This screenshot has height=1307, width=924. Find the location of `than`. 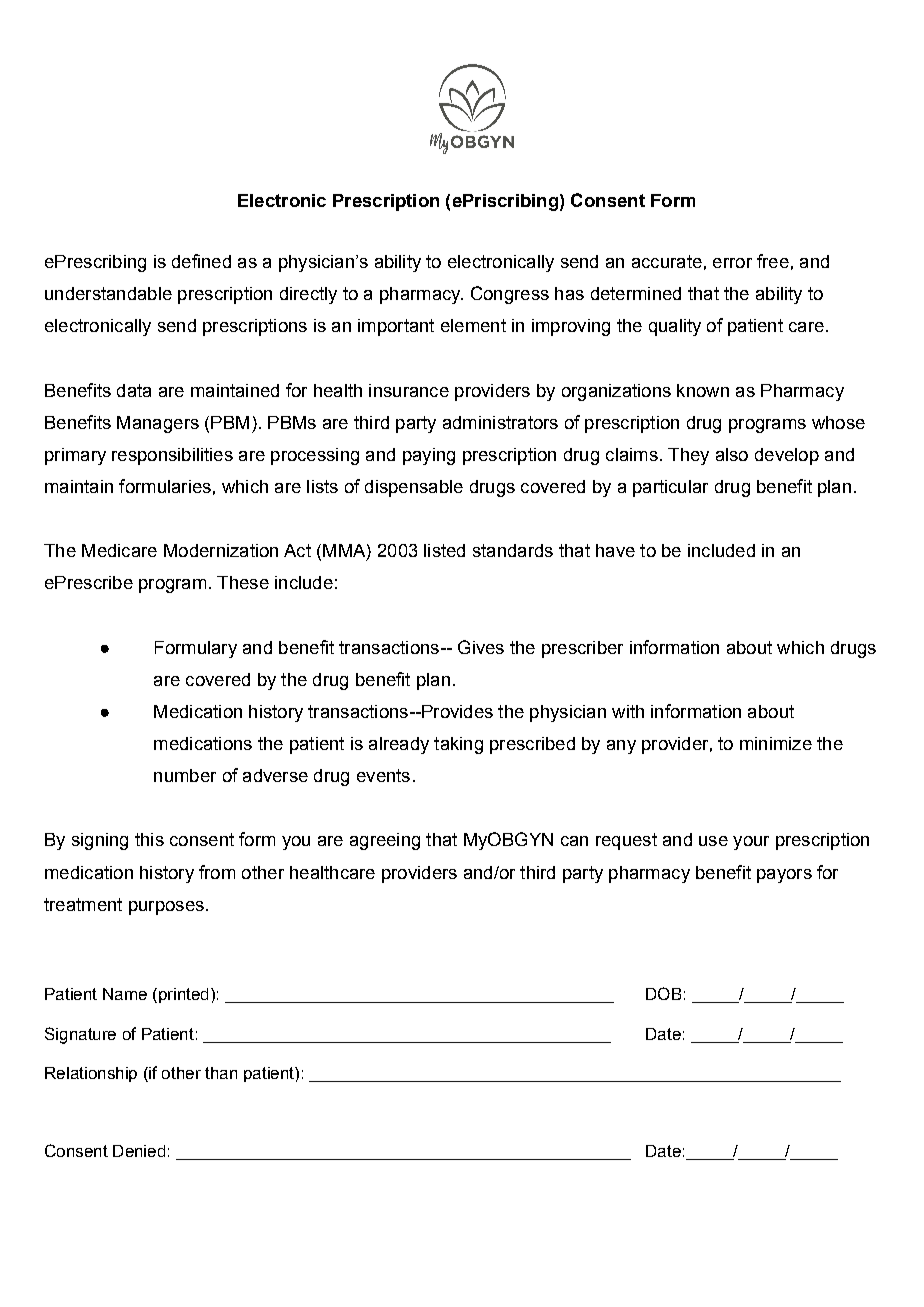

than is located at coordinates (221, 1073).
